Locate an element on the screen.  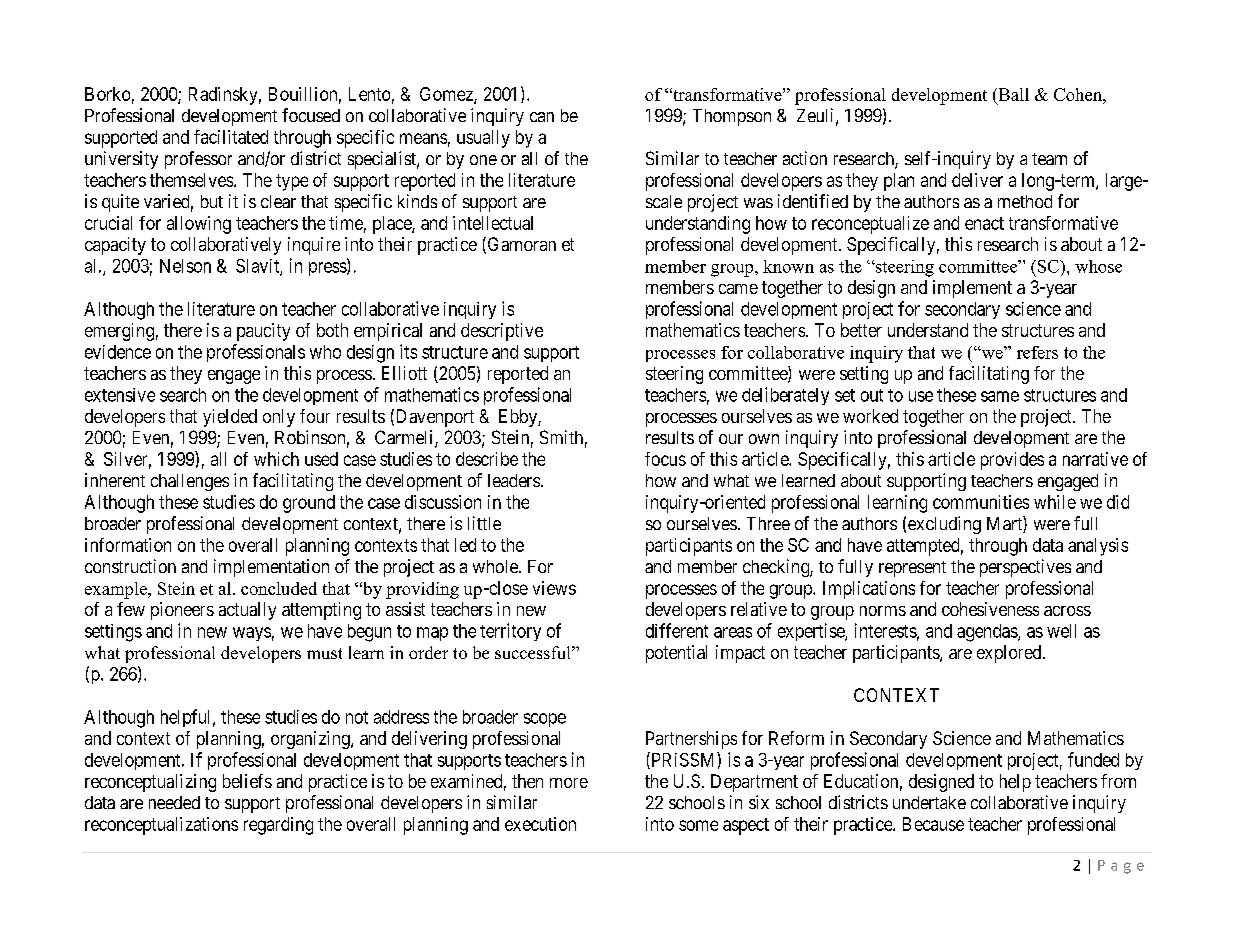
Ball is located at coordinates (1012, 94).
